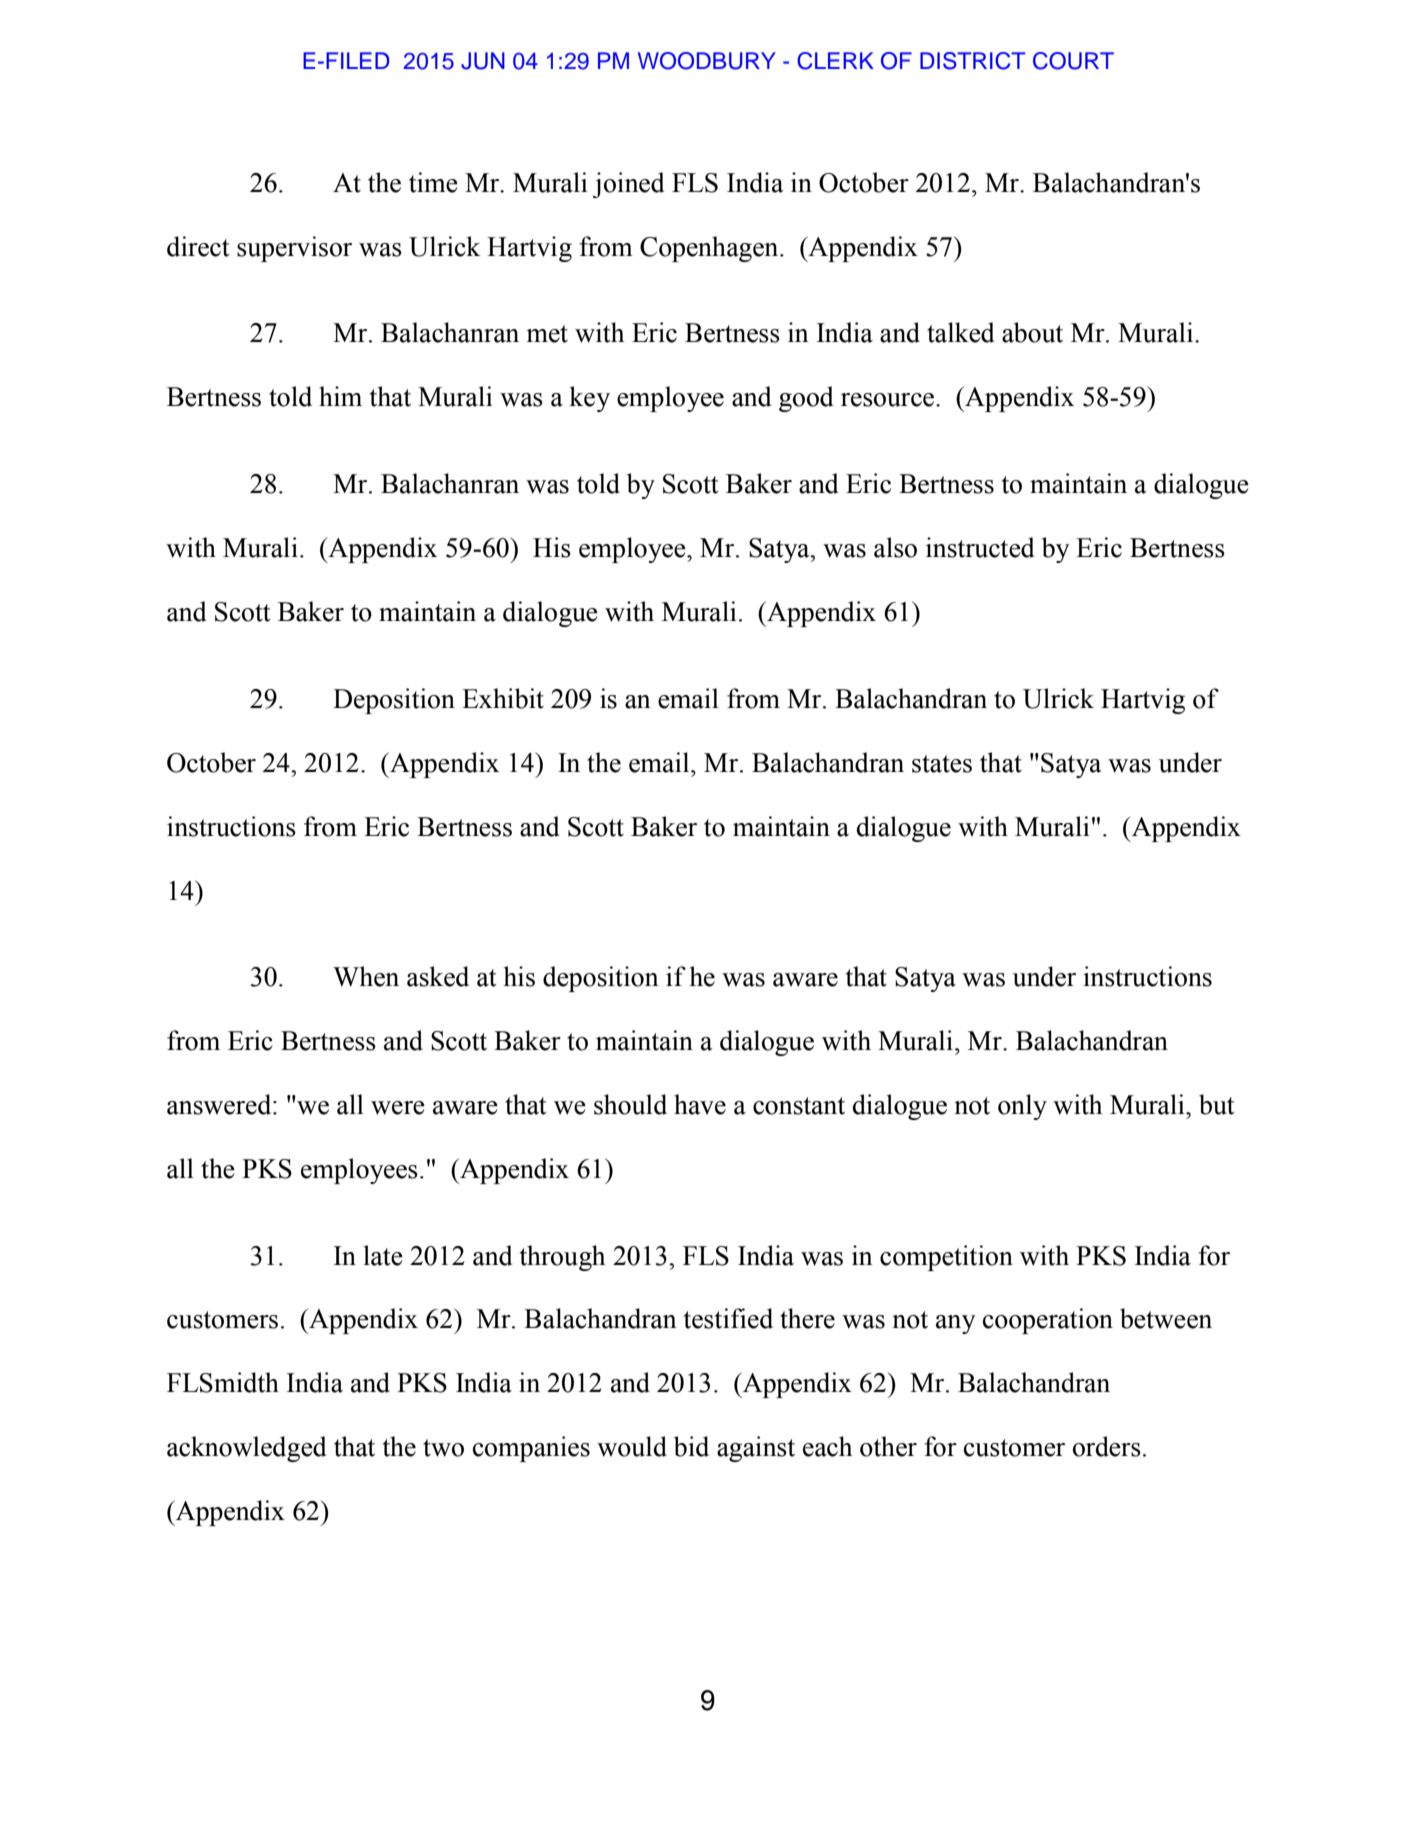 The image size is (1416, 1832). What do you see at coordinates (503, 698) in the image?
I see `Exhibit` at bounding box center [503, 698].
